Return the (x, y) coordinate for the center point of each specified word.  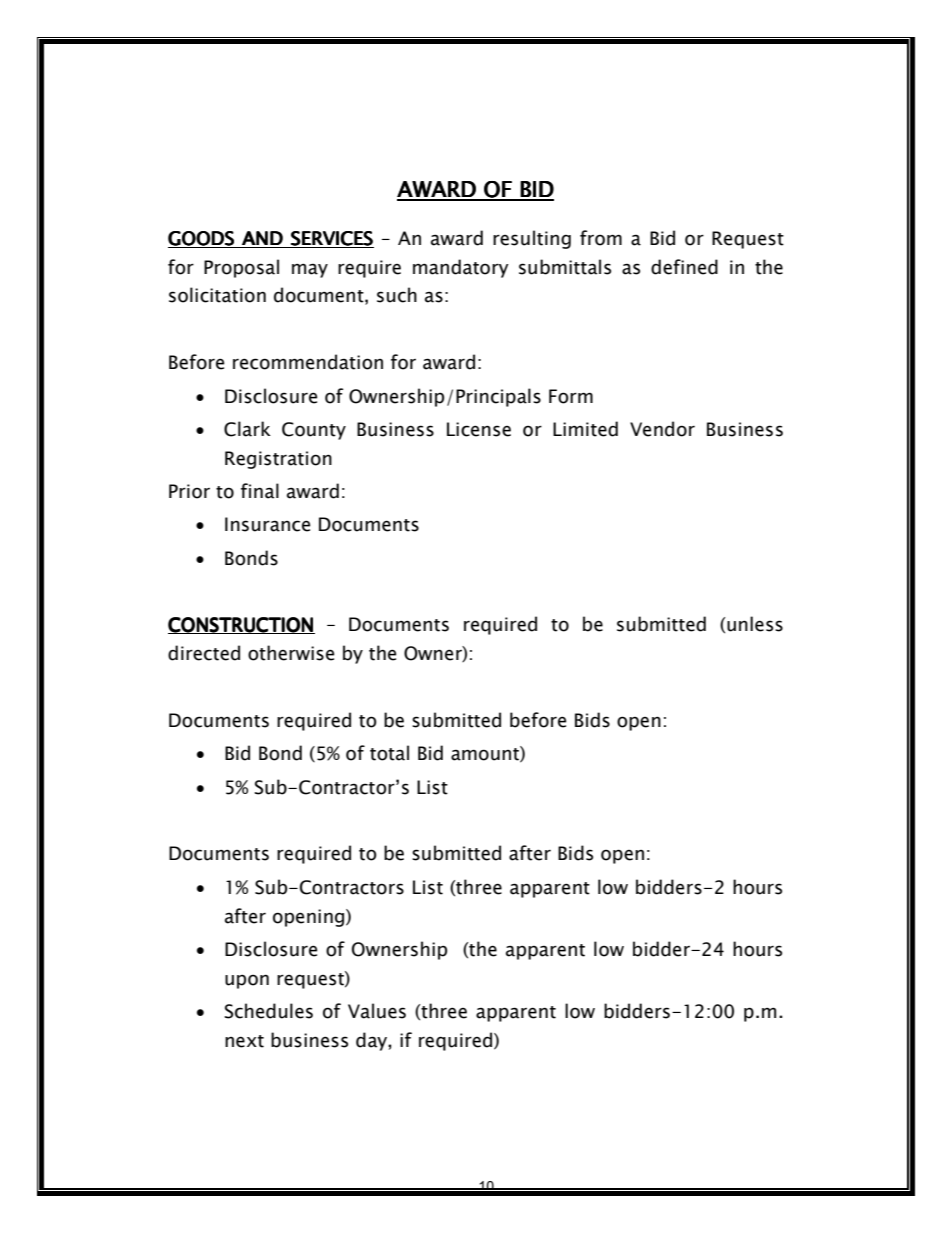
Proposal (241, 268)
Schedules (268, 1011)
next (244, 1041)
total (389, 753)
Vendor (662, 429)
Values (377, 1011)
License (479, 429)
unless (755, 624)
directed (204, 653)
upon (247, 981)
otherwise (291, 653)
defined (684, 267)
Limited (585, 429)
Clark (247, 429)
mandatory (461, 268)
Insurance (267, 524)
